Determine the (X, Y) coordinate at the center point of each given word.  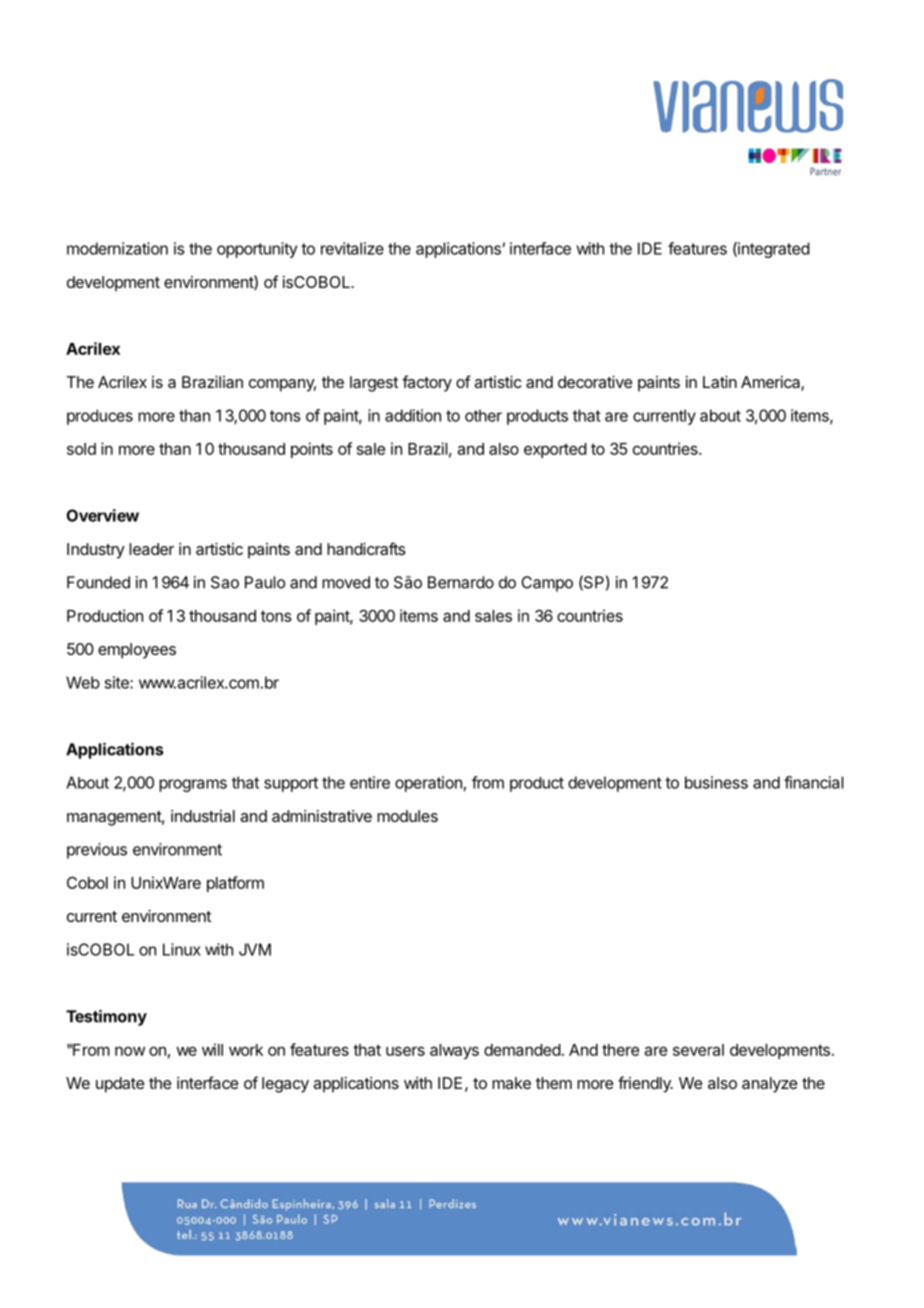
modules (407, 816)
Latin (720, 382)
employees (137, 651)
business (716, 782)
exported (555, 450)
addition (413, 415)
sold (81, 449)
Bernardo (461, 582)
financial (813, 782)
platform (235, 884)
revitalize (352, 248)
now (130, 1051)
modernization (117, 248)
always (454, 1051)
